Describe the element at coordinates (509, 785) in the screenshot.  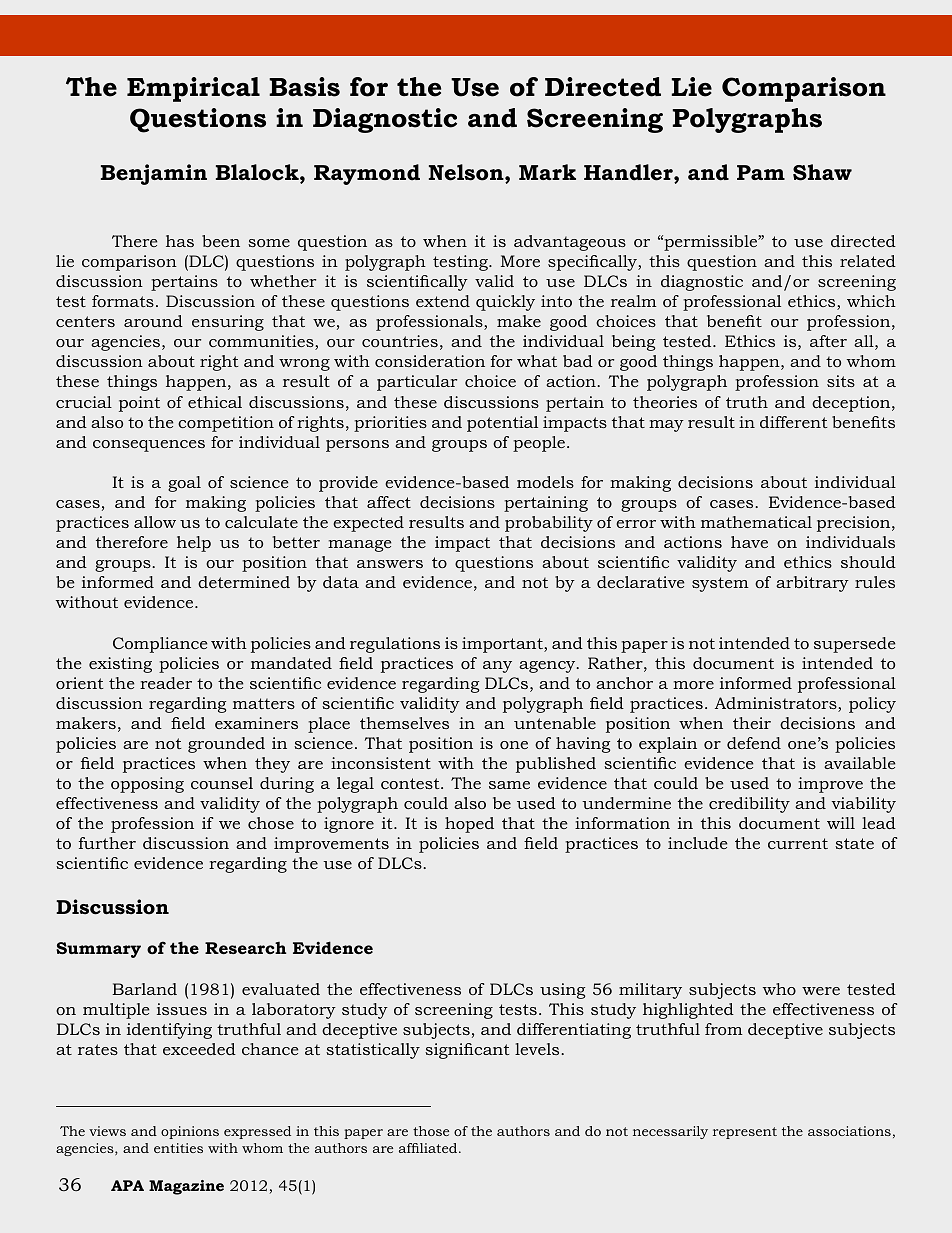
I see `same` at that location.
